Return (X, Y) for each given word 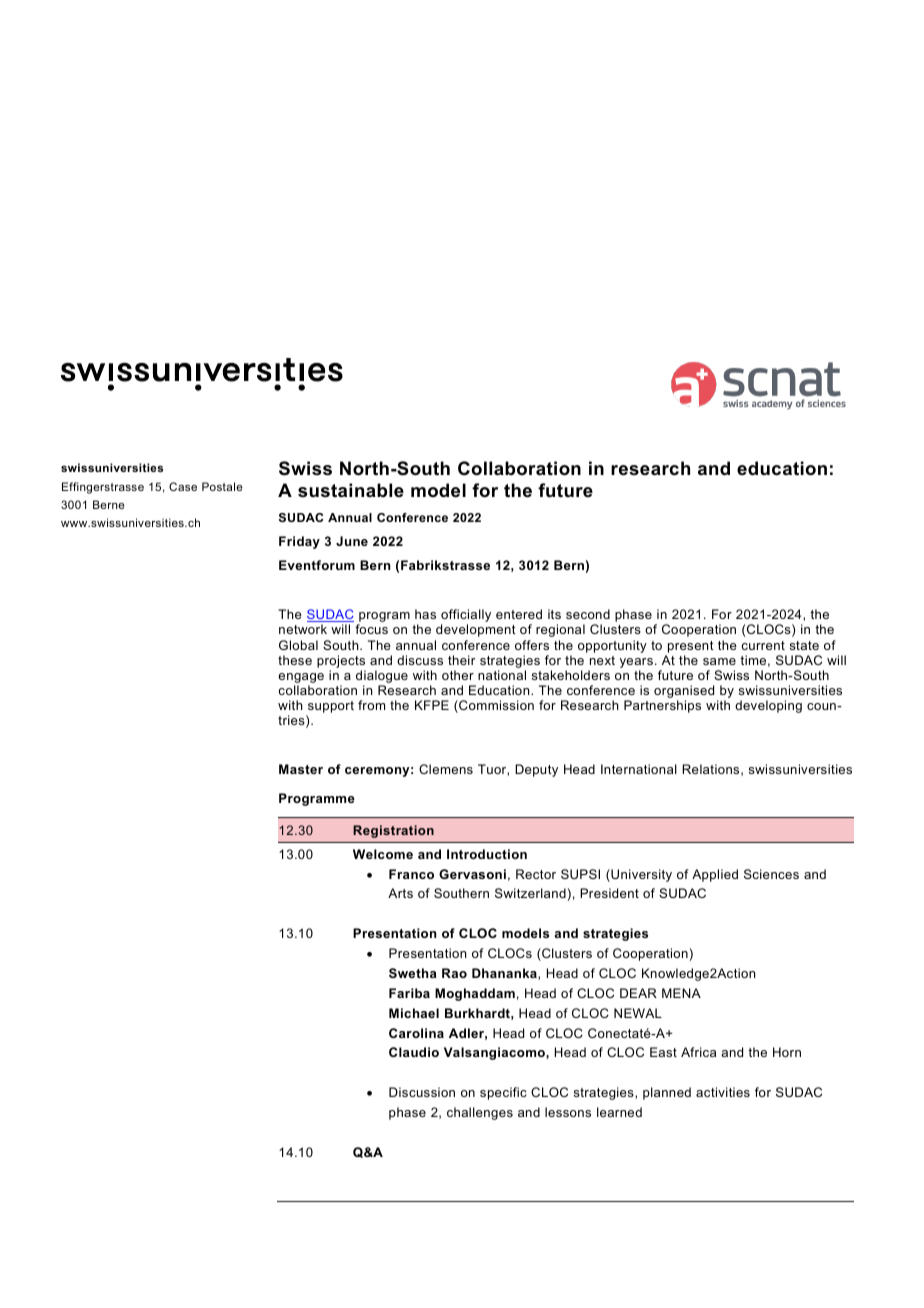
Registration (393, 831)
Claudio (414, 1052)
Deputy (536, 770)
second (588, 614)
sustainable (351, 490)
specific (503, 1093)
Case (183, 486)
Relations (712, 770)
